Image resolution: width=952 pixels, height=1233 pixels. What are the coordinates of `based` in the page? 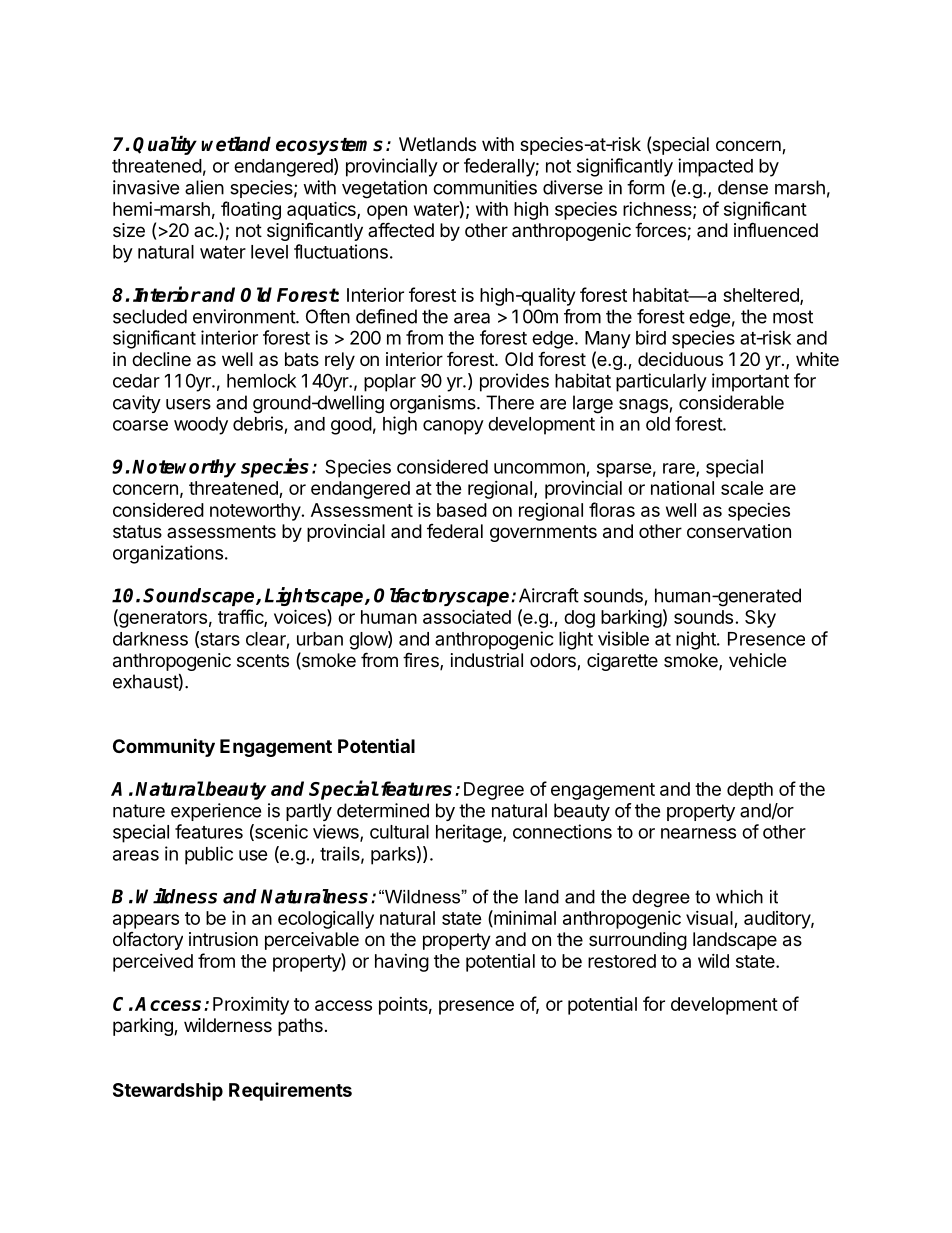 It's located at (462, 510).
